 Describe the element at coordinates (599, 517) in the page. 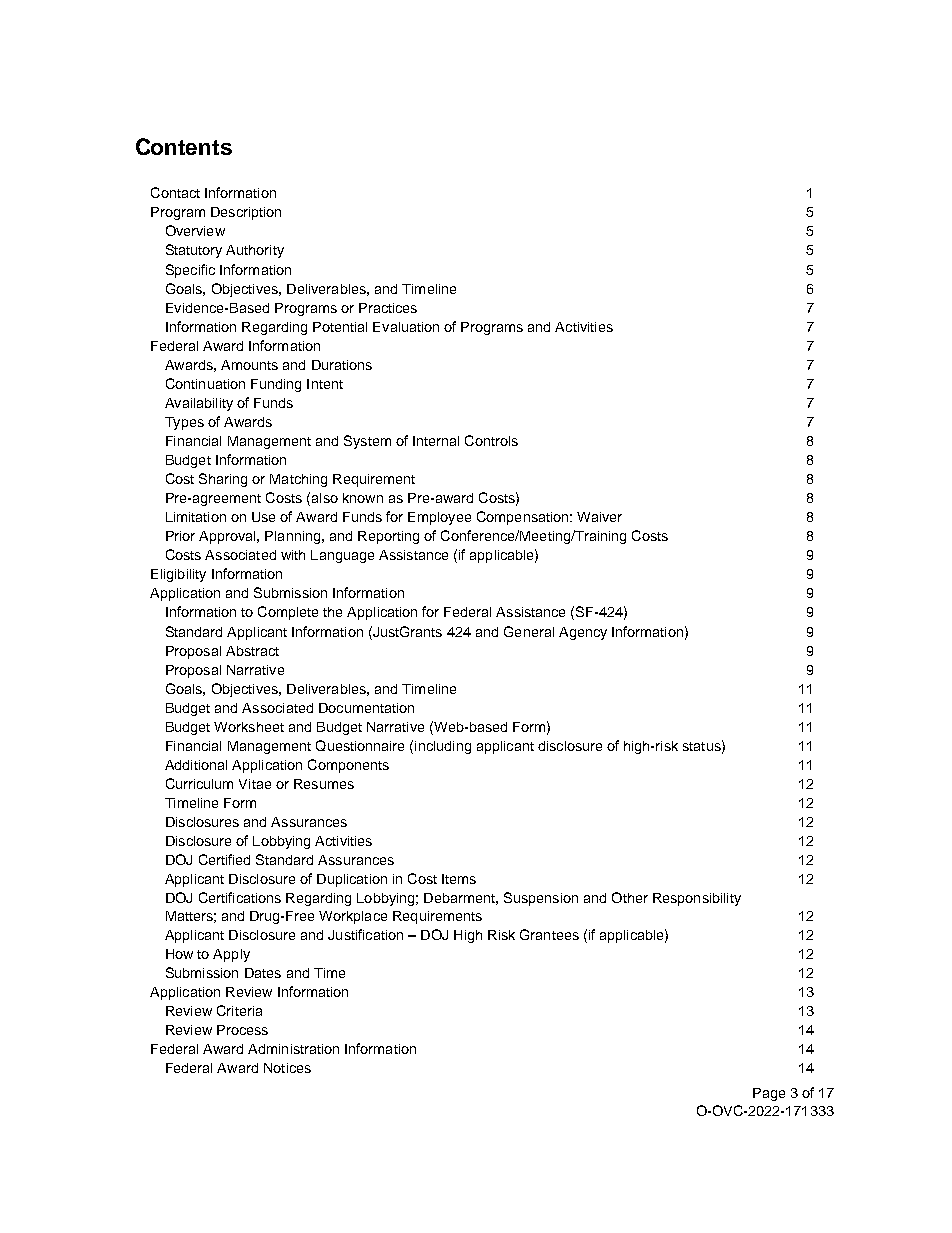

I see `Waiver` at that location.
